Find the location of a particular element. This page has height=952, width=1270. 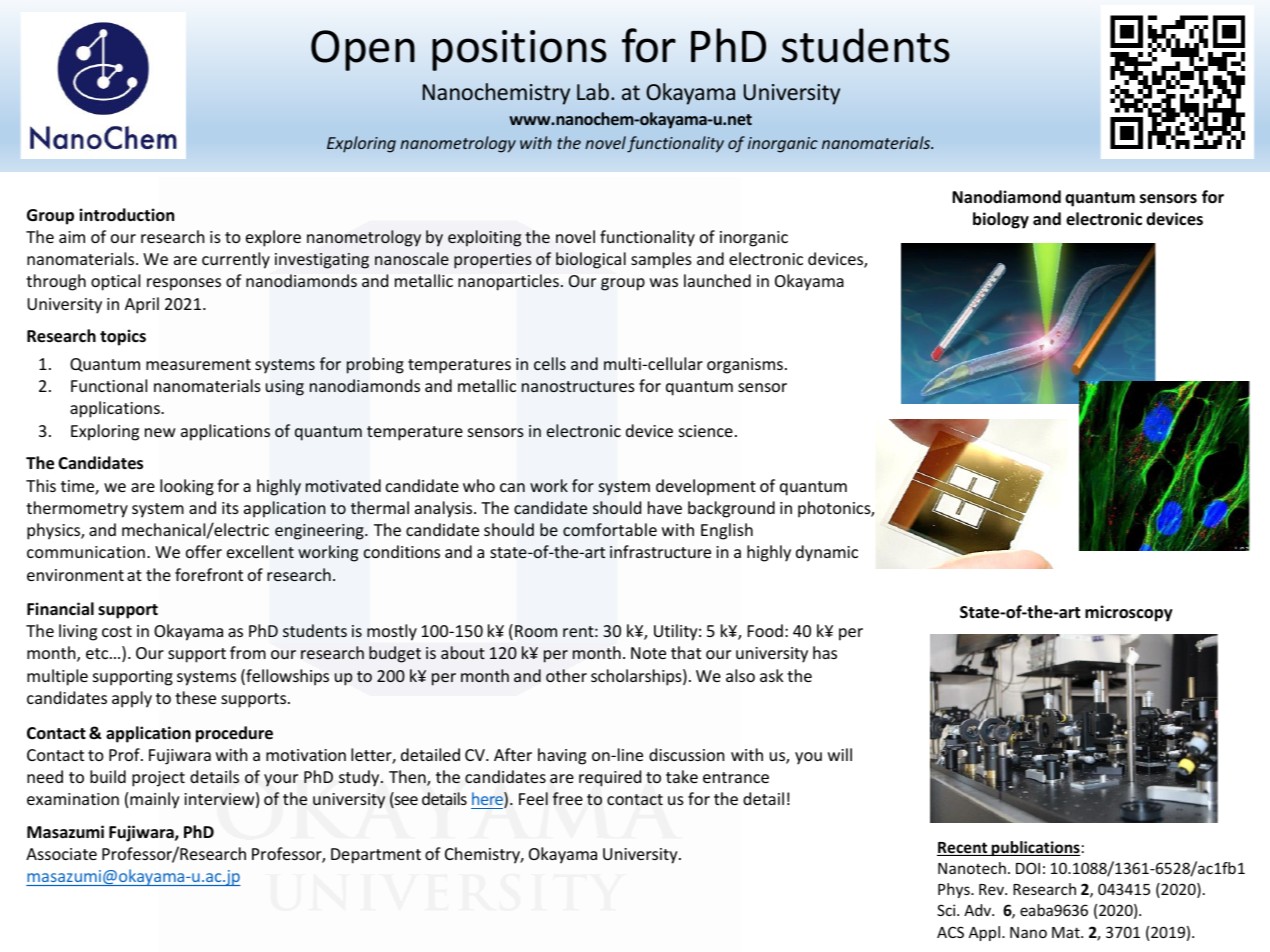

dynamic is located at coordinates (827, 553).
